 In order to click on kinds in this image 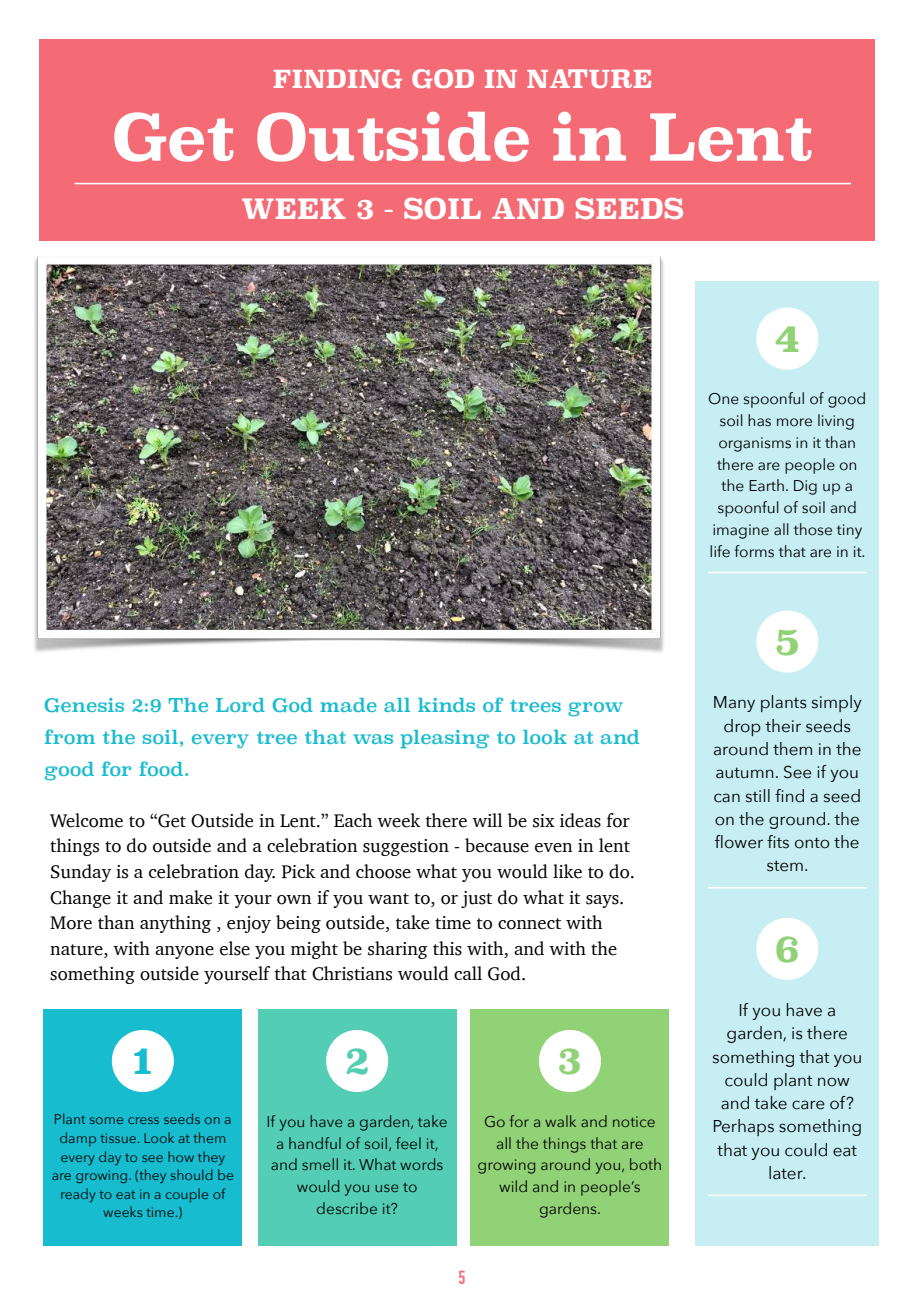, I will do `click(446, 705)`.
